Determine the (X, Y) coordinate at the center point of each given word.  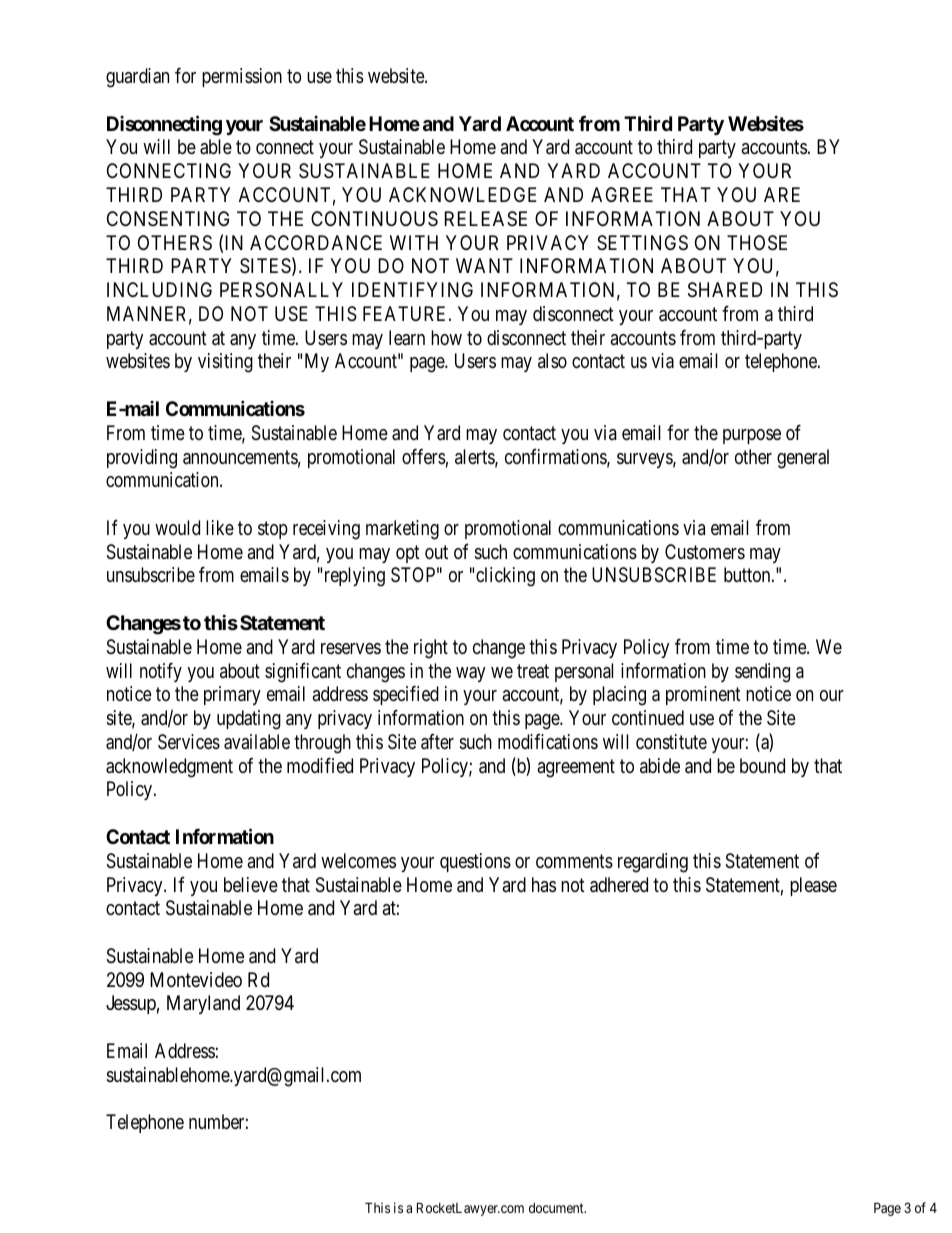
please (813, 886)
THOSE (757, 243)
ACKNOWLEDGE (463, 194)
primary (232, 695)
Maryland (203, 1004)
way (471, 674)
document (557, 1208)
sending (762, 673)
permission (242, 77)
